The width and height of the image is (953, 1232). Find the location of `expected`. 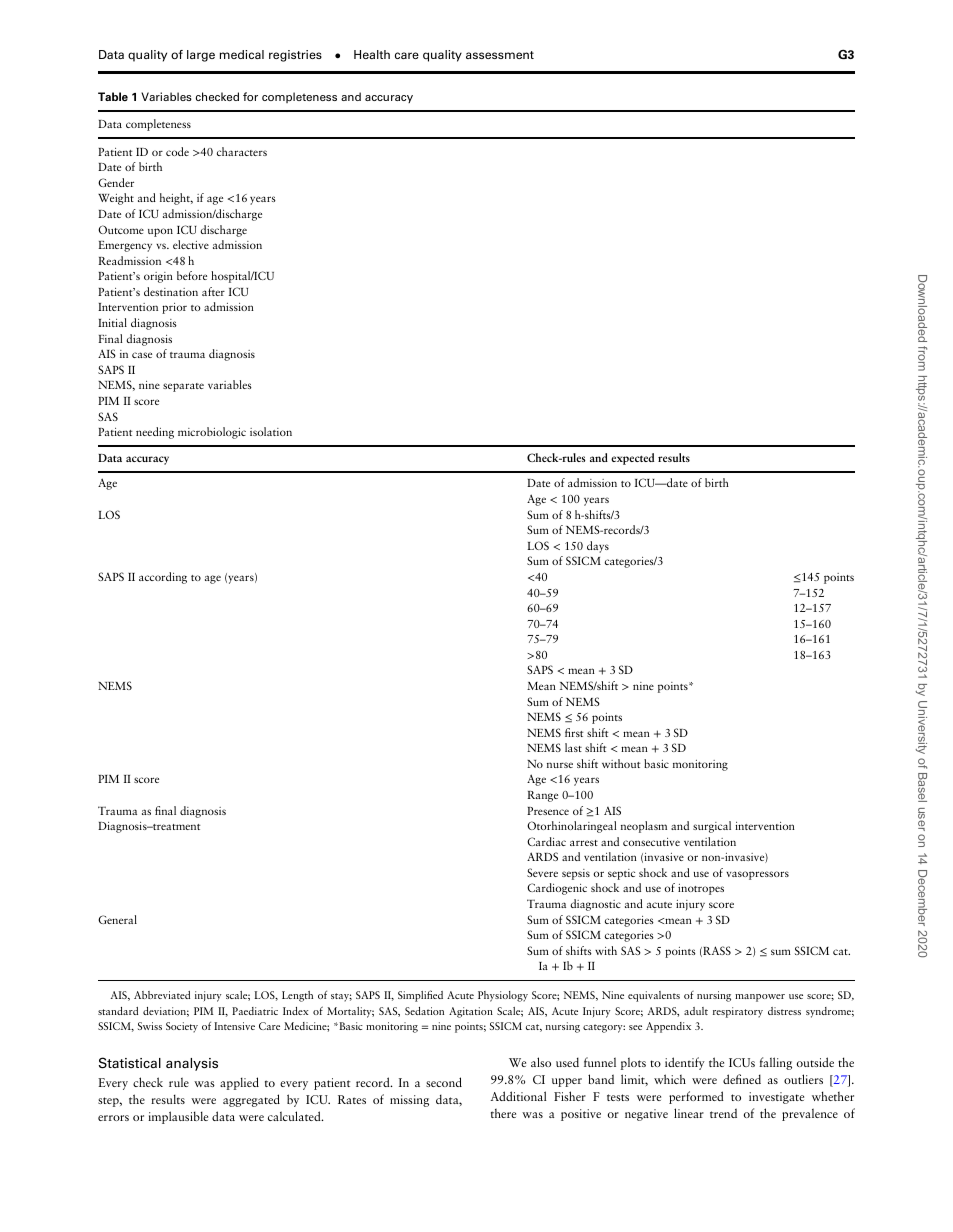

expected is located at coordinates (632, 459).
